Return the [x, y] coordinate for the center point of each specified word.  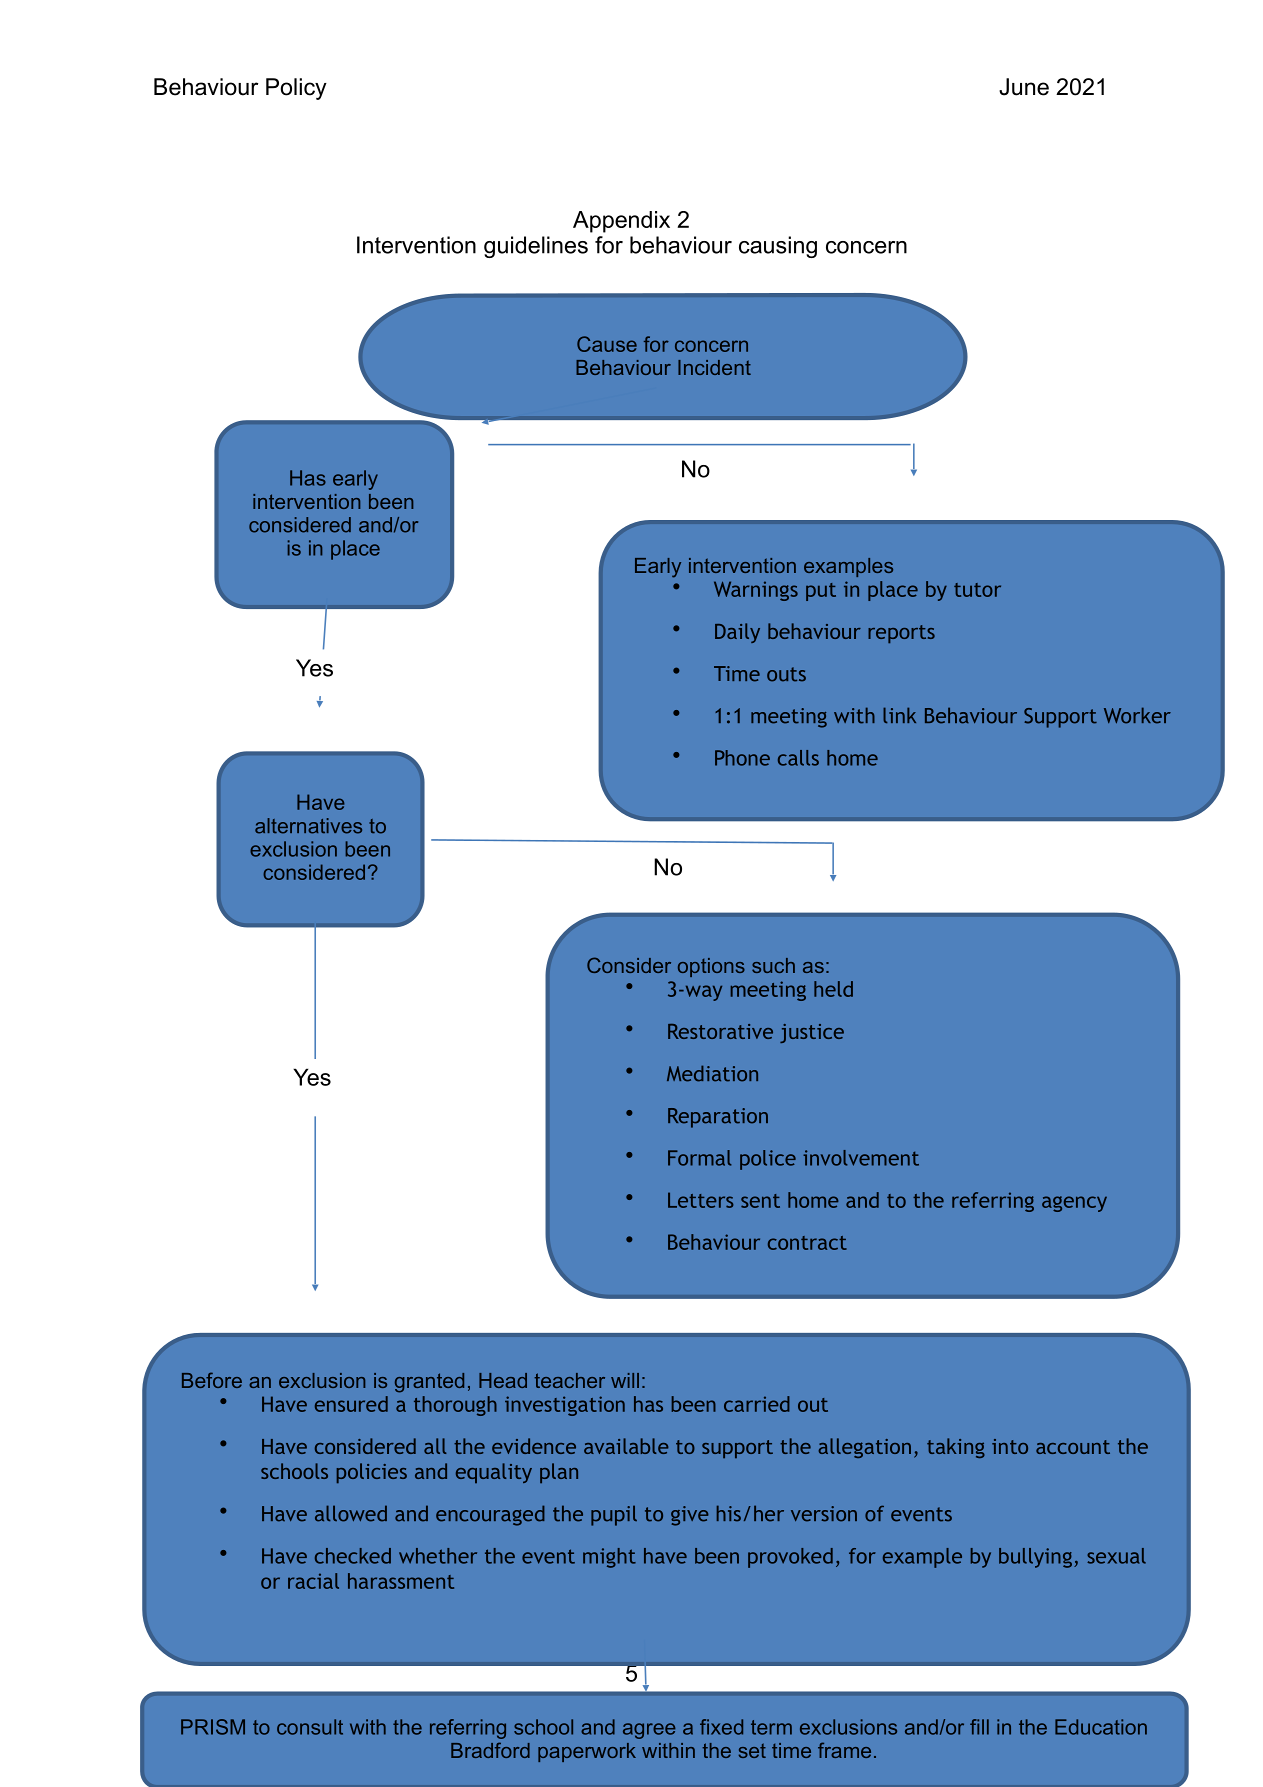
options [711, 967]
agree [649, 1731]
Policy [296, 89]
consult [310, 1727]
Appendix [621, 222]
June [1024, 87]
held [833, 989]
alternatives [308, 826]
